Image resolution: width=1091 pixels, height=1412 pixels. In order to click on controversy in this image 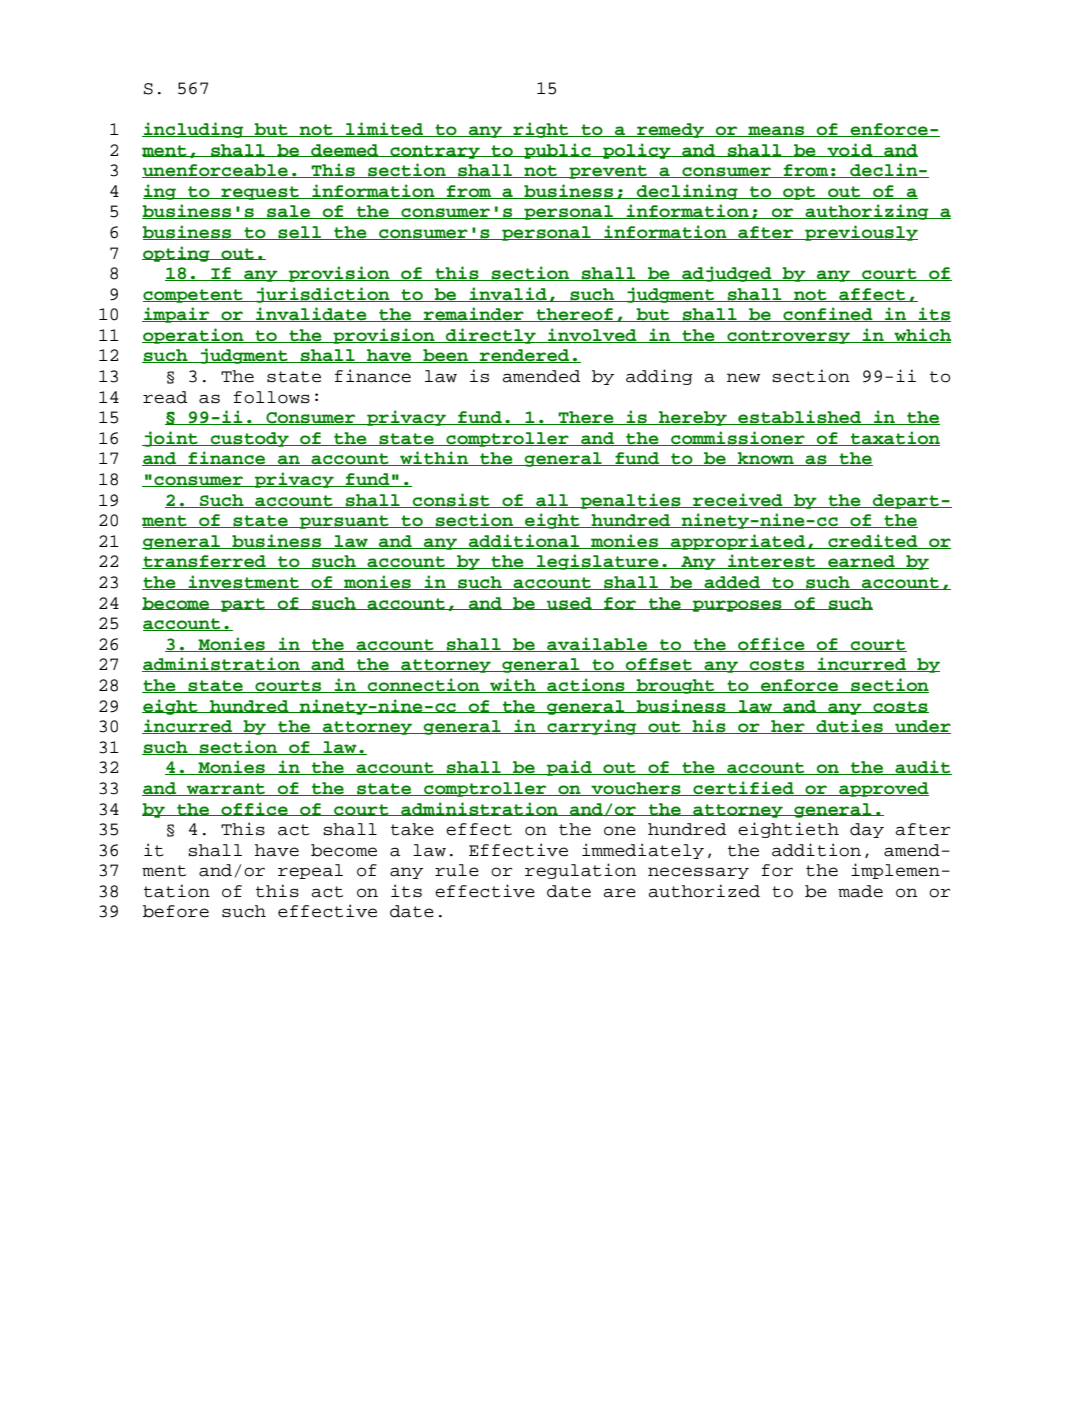, I will do `click(789, 337)`.
